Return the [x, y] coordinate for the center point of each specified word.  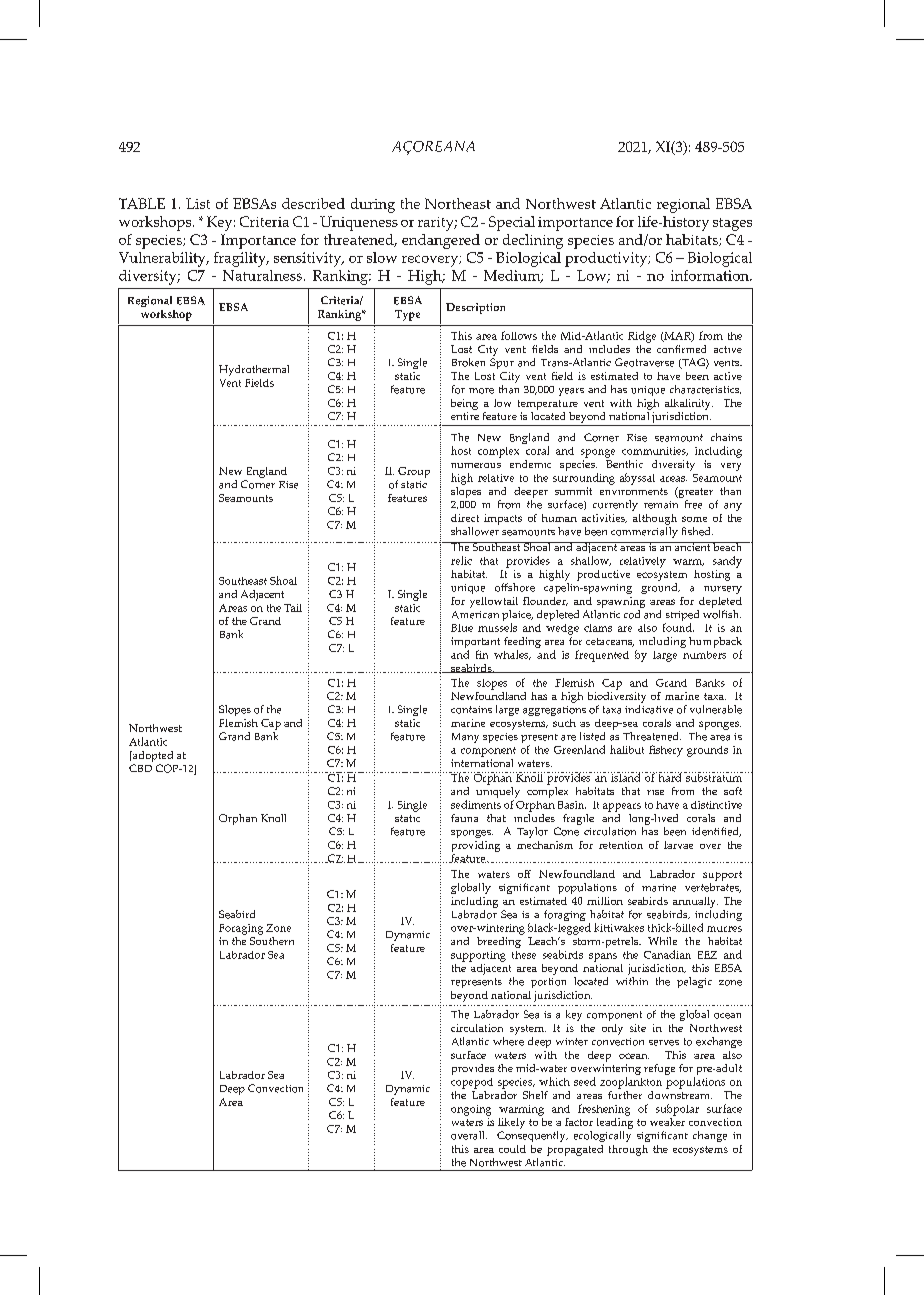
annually [695, 902]
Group [414, 472]
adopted [152, 756]
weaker [667, 1120]
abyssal [637, 479]
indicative [649, 709]
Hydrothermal [254, 370]
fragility [241, 259]
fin [482, 654]
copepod [472, 1083]
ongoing [471, 1110]
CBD [140, 768]
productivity [607, 259]
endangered [441, 241]
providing [476, 846]
